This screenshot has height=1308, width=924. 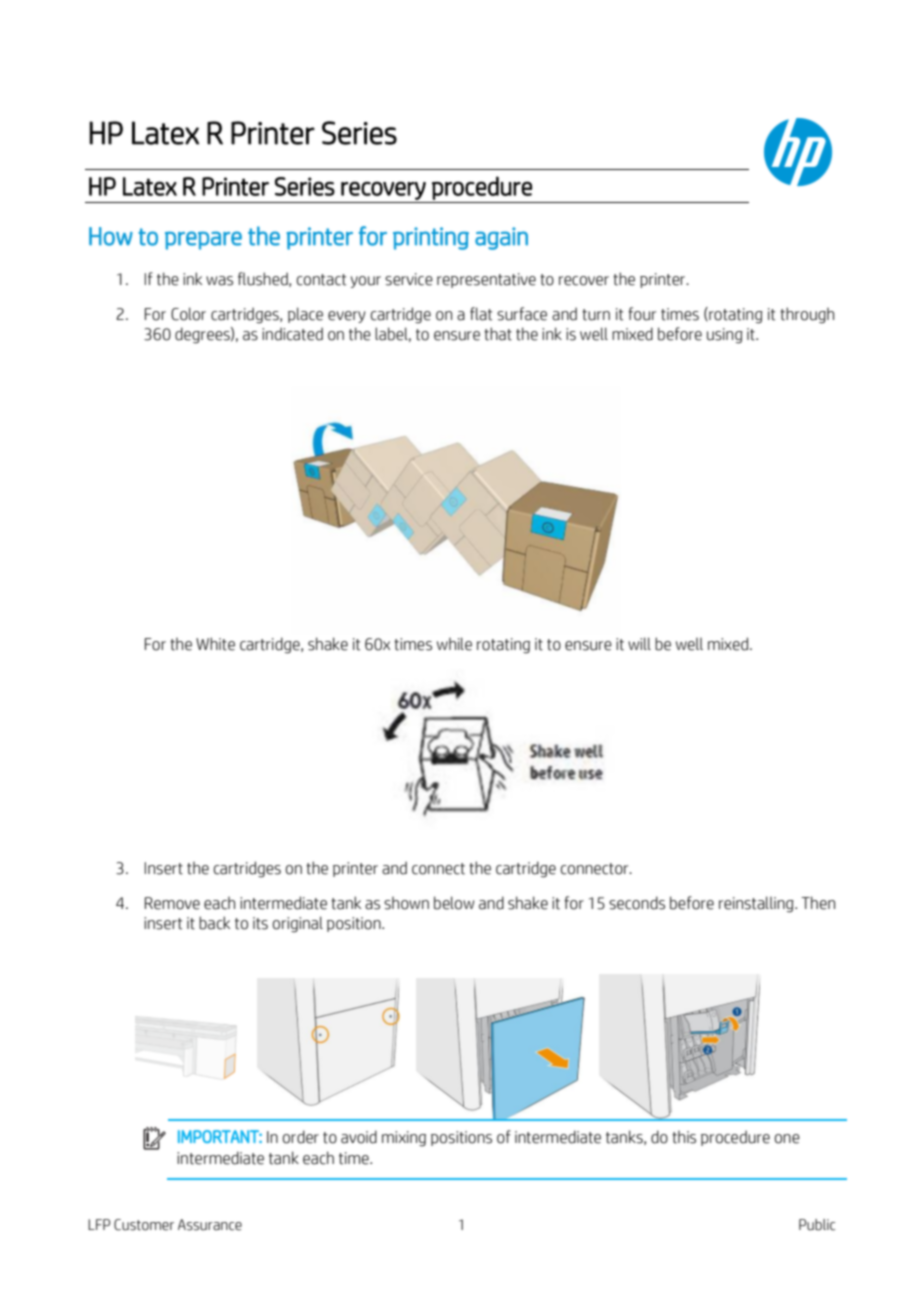 I want to click on reinstalling, so click(x=757, y=904).
